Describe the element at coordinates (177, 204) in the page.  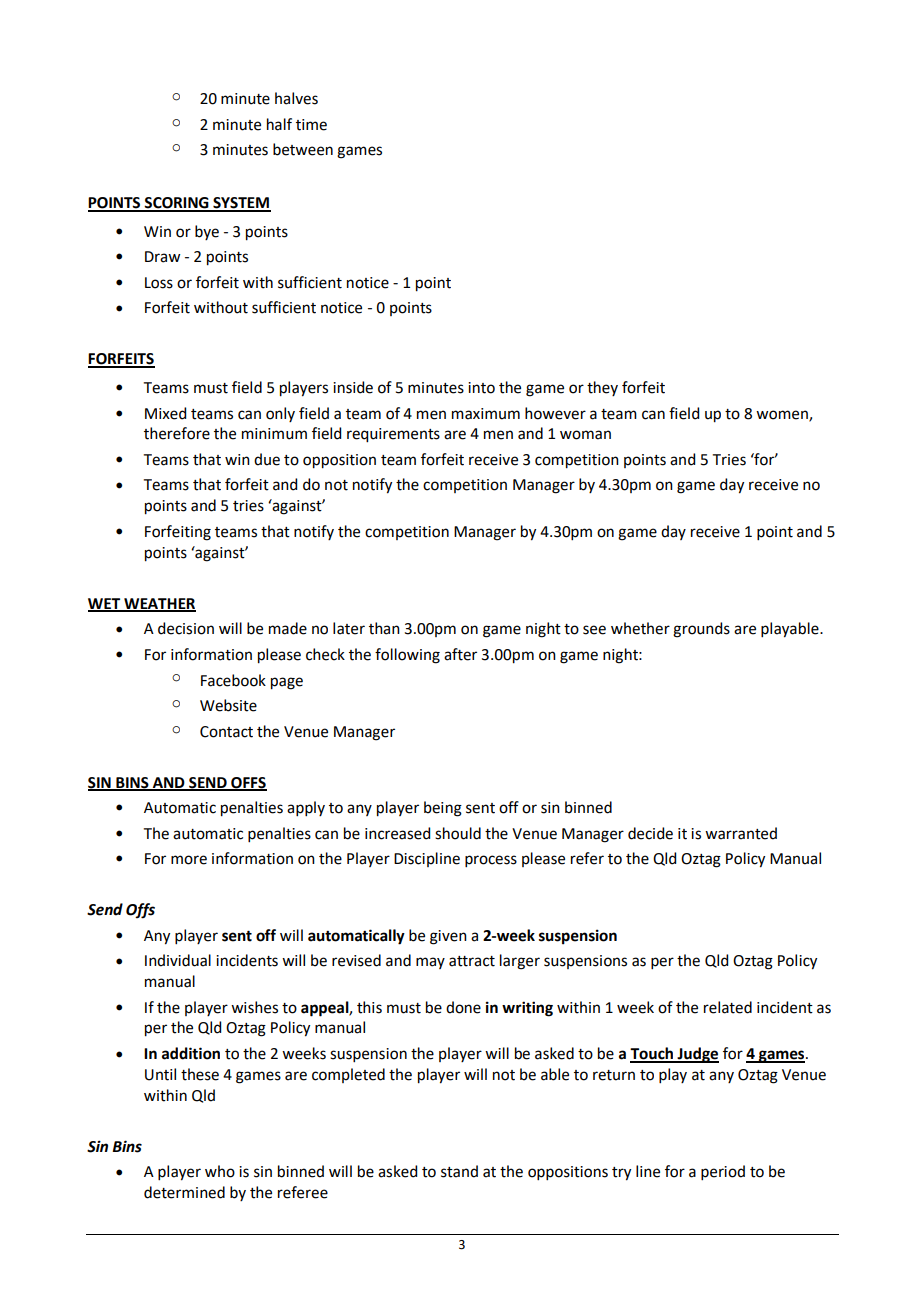
I see `SCORING` at that location.
